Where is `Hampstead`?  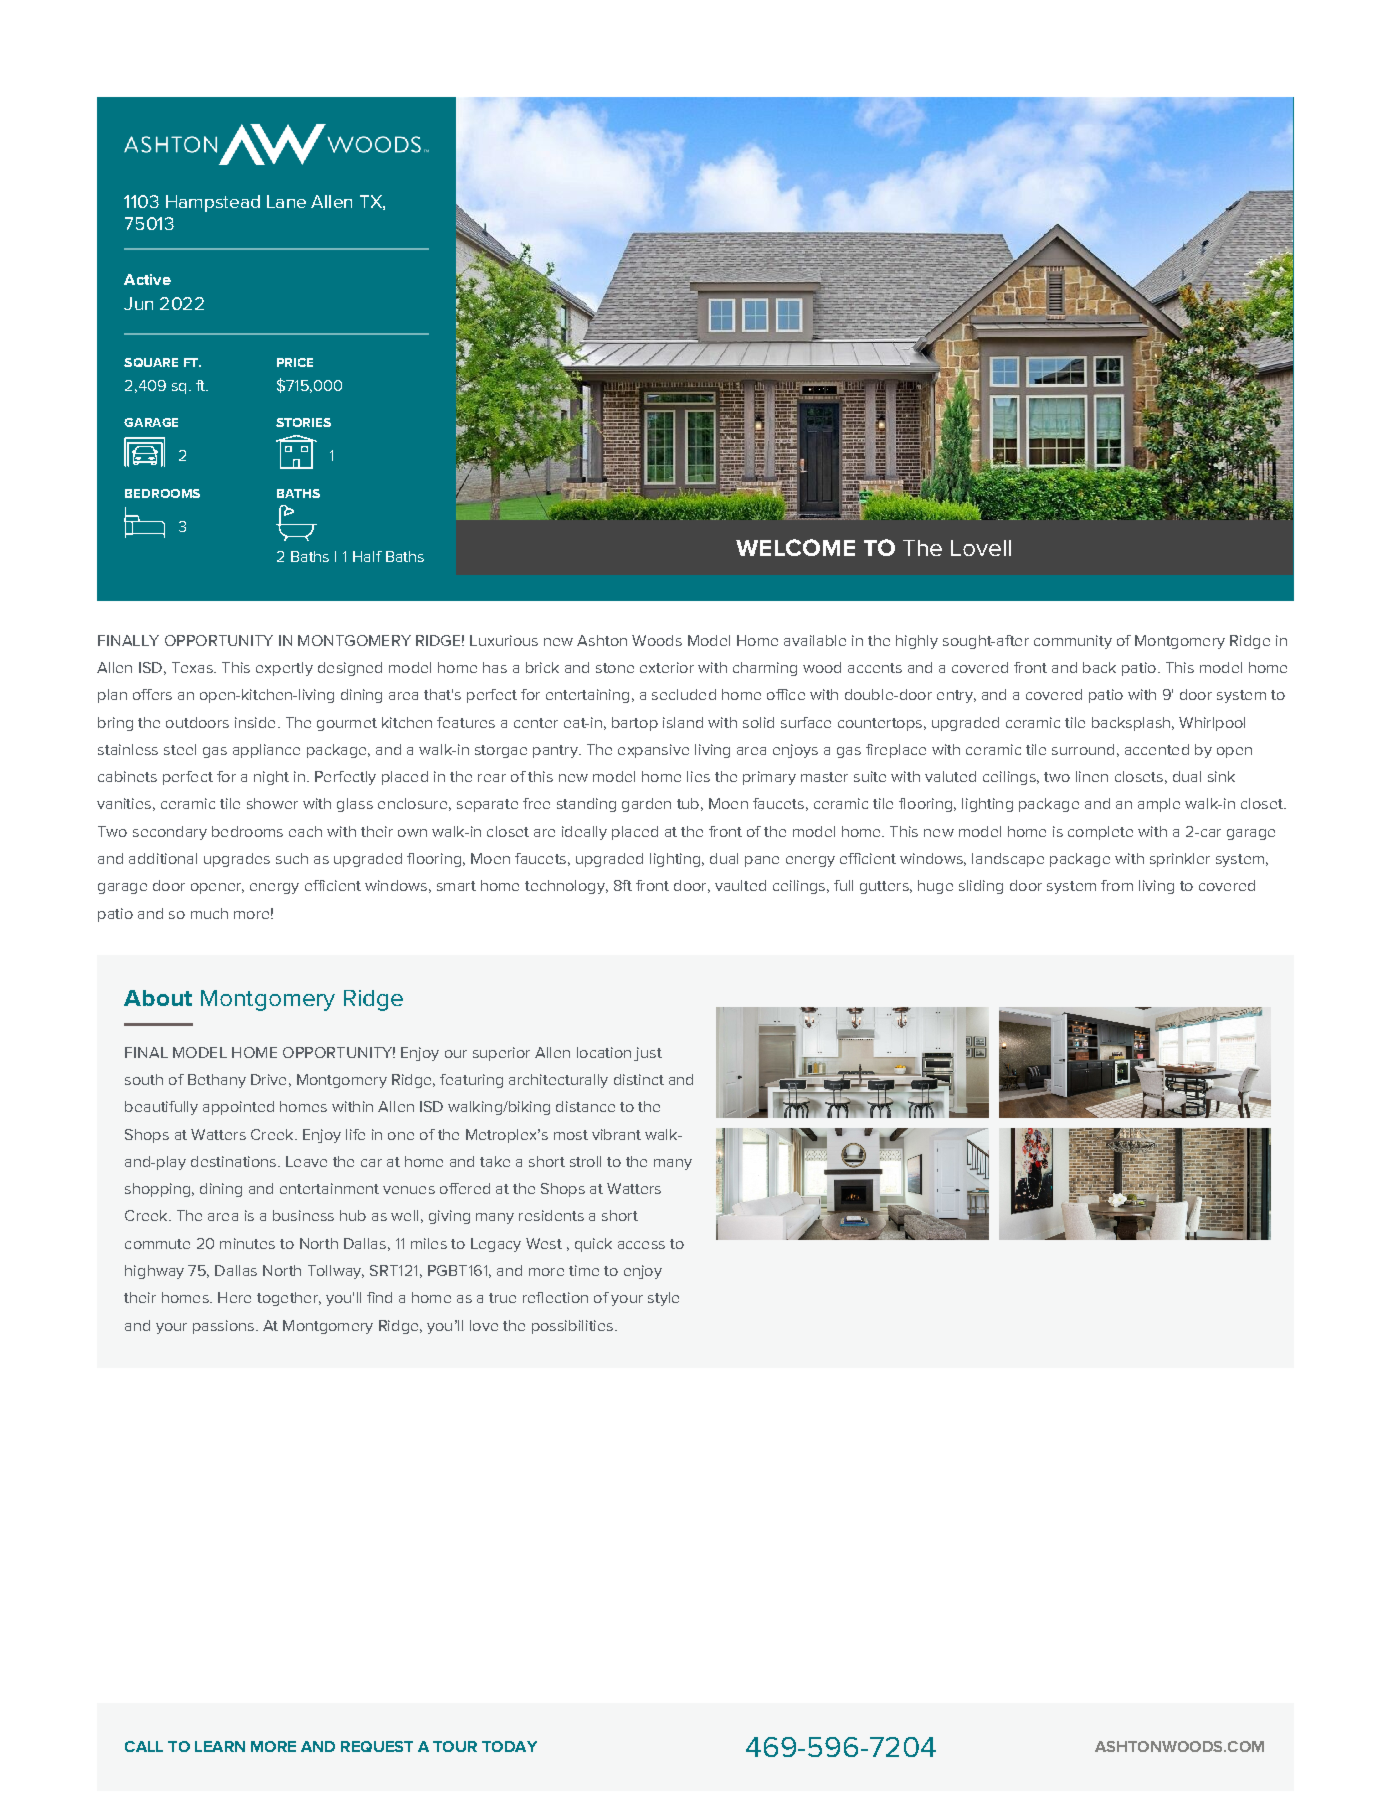 Hampstead is located at coordinates (213, 203).
